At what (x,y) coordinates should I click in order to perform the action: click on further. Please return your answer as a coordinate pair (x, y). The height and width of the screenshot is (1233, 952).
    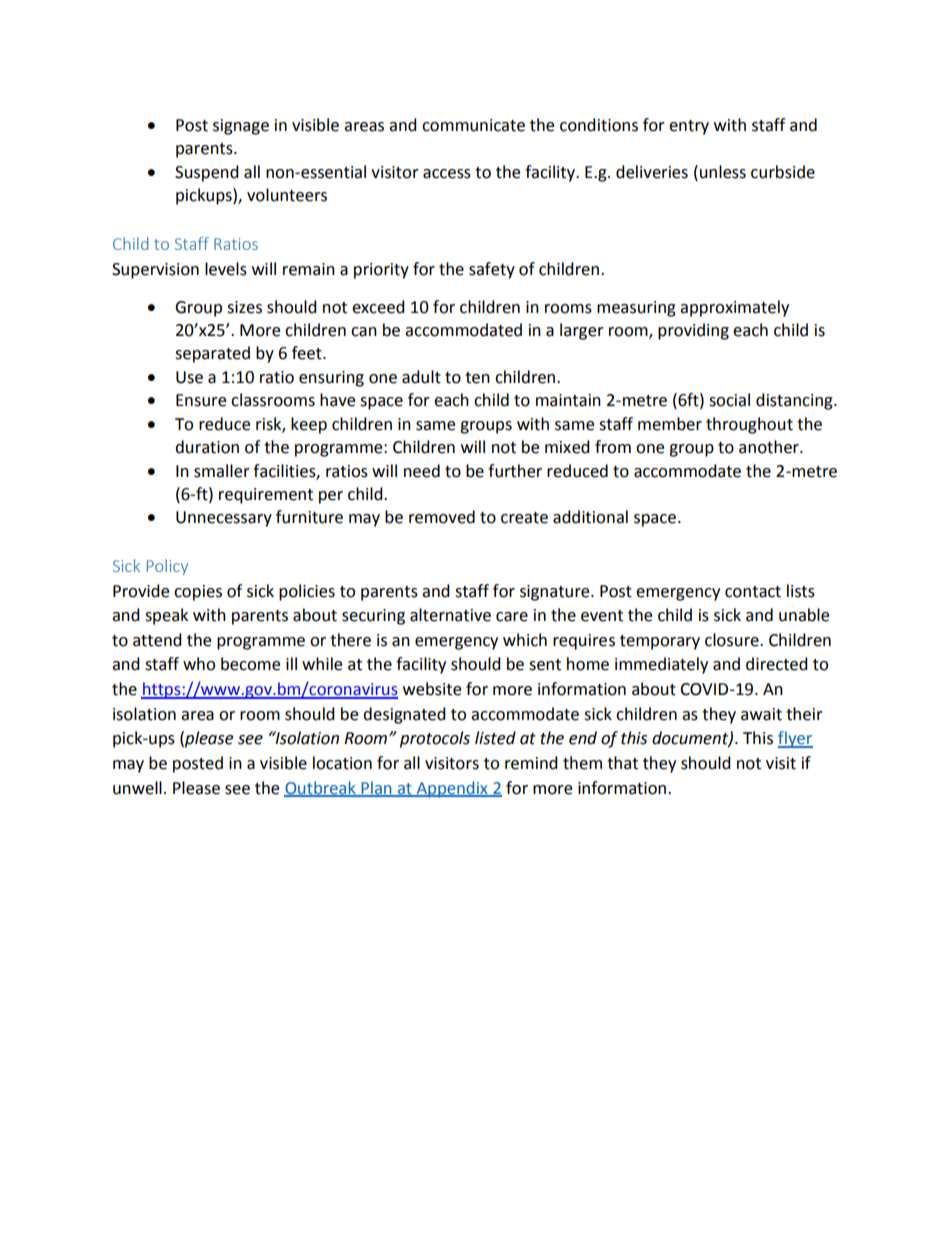
    Looking at the image, I should click on (515, 471).
